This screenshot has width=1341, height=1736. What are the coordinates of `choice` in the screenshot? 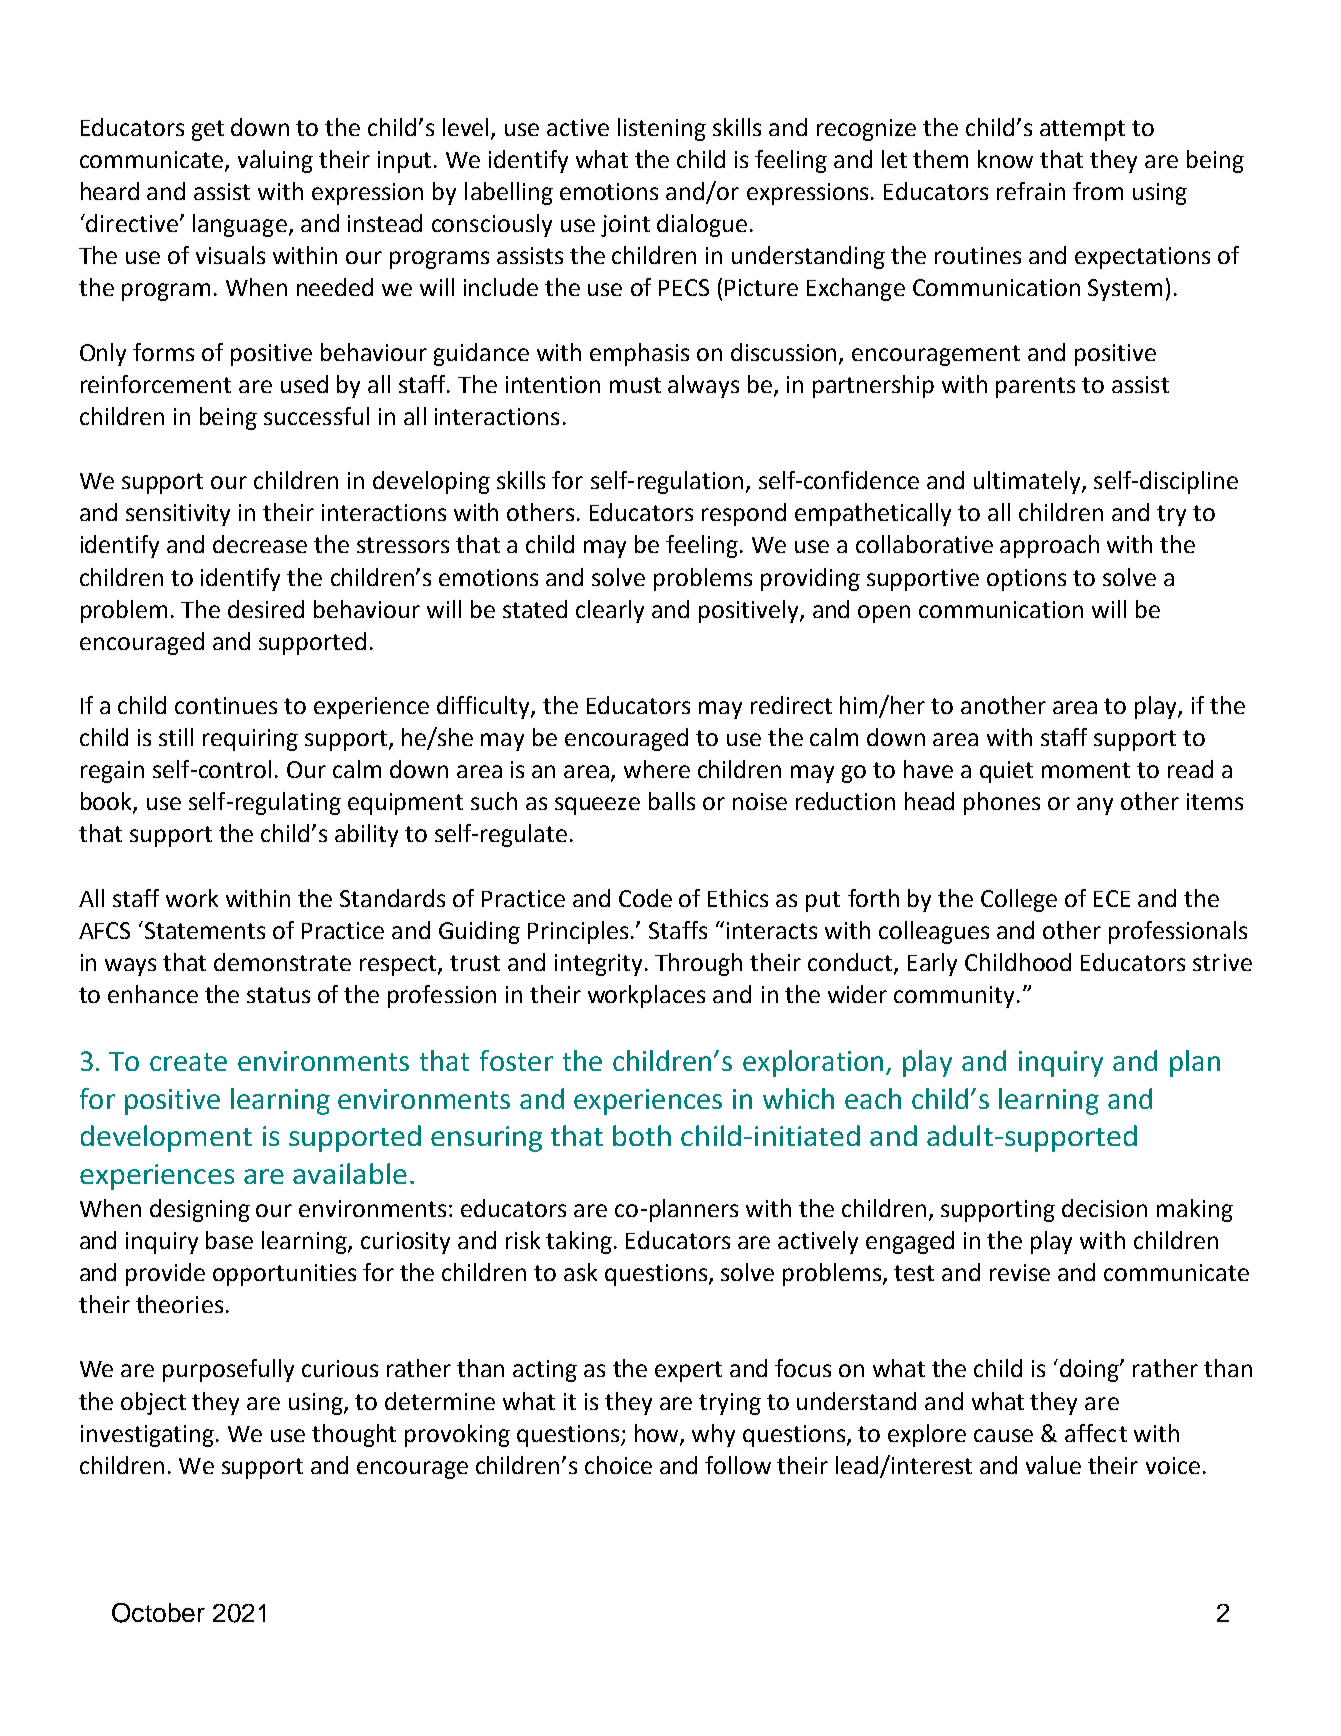 It's located at (618, 1465).
